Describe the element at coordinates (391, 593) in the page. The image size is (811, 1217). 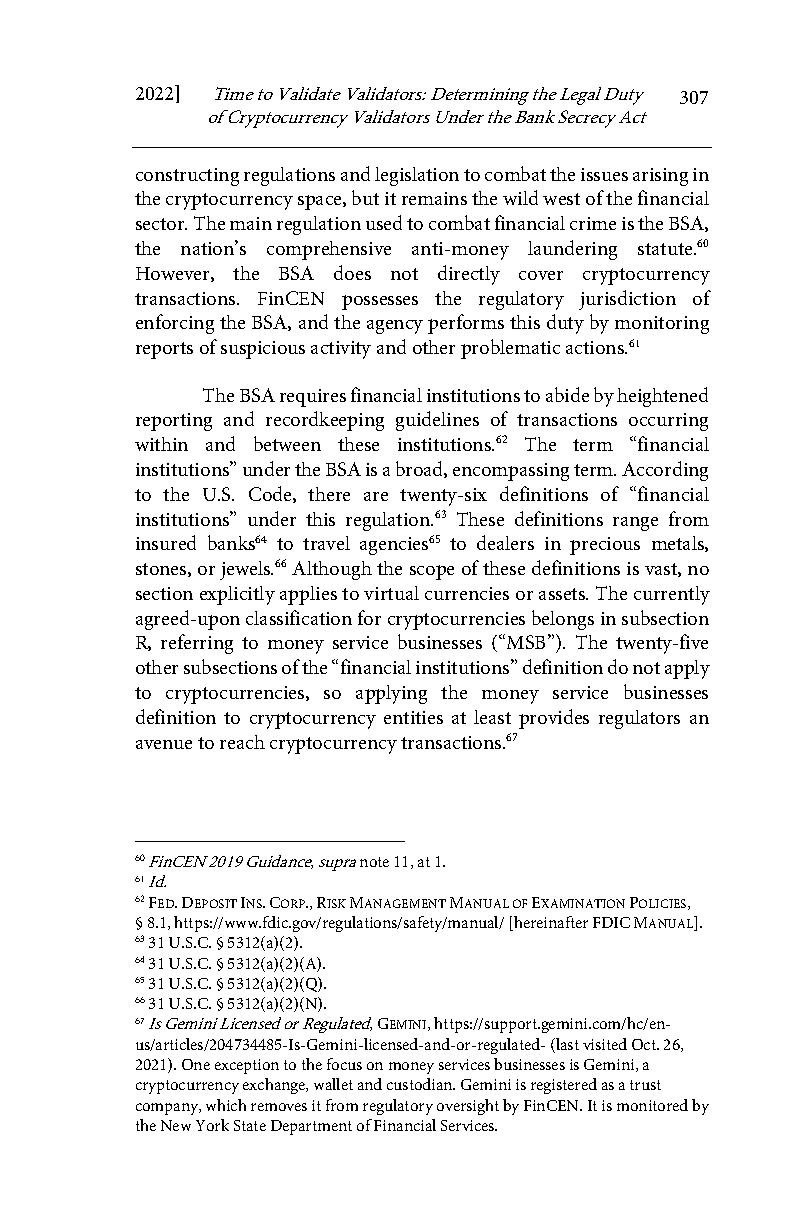
I see `virtual` at that location.
